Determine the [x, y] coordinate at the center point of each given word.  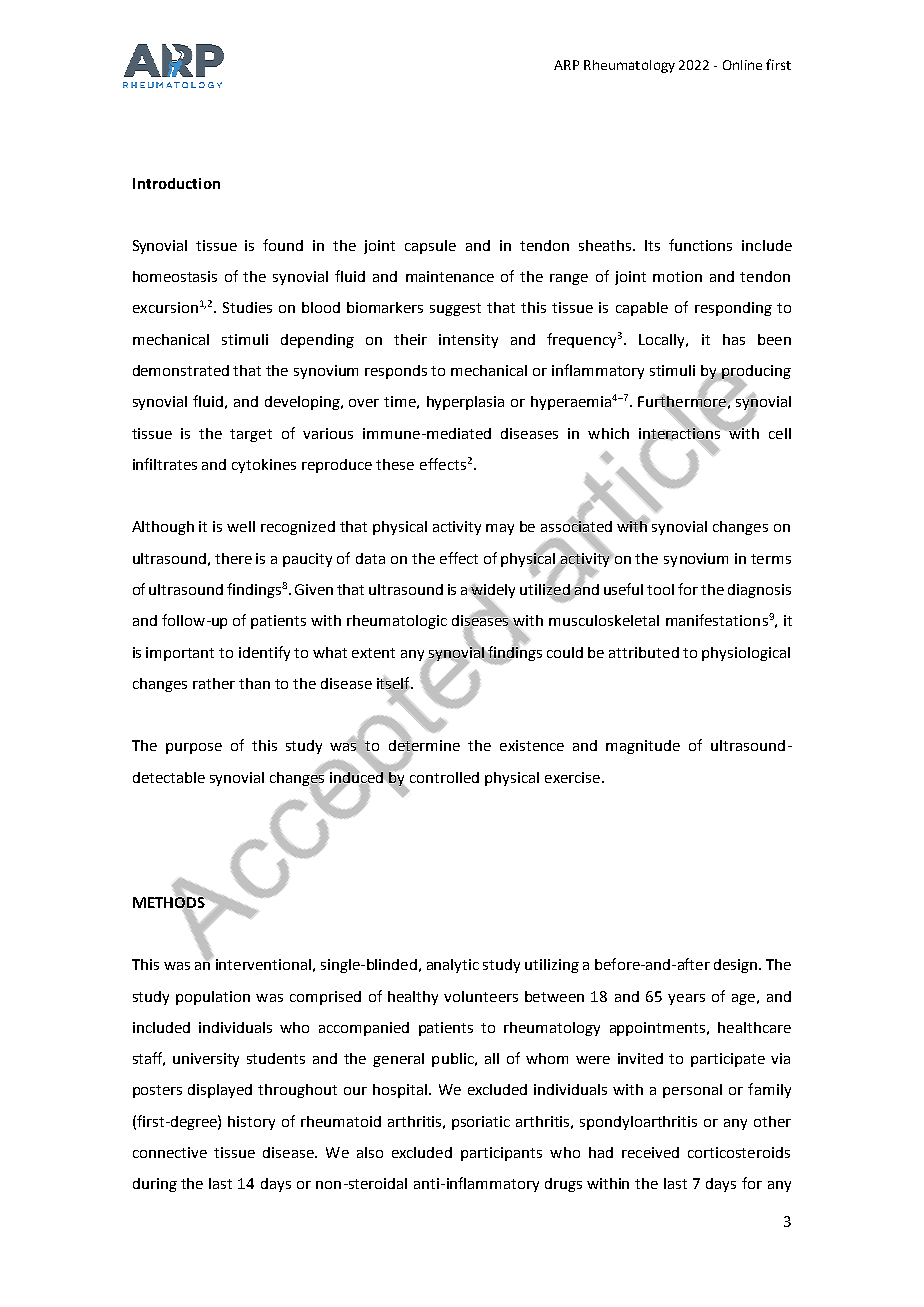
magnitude [643, 747]
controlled [444, 777]
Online [742, 65]
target [251, 435]
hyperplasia [465, 403]
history [251, 1123]
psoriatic [481, 1123]
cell [780, 433]
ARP [566, 65]
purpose [194, 748]
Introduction [176, 183]
